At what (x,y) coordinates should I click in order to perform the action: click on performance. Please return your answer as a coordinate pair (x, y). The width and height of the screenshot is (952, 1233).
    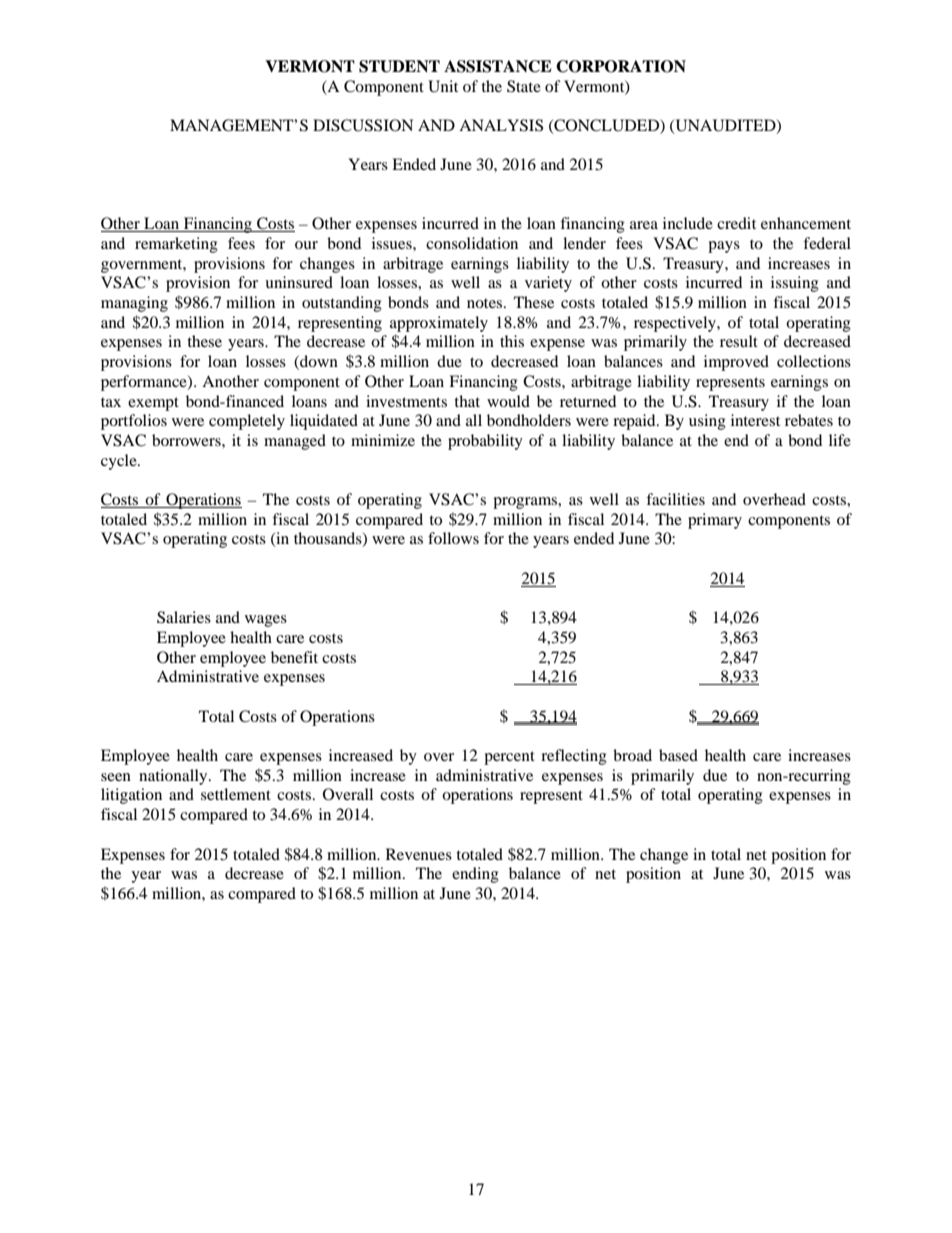
    Looking at the image, I should click on (145, 383).
